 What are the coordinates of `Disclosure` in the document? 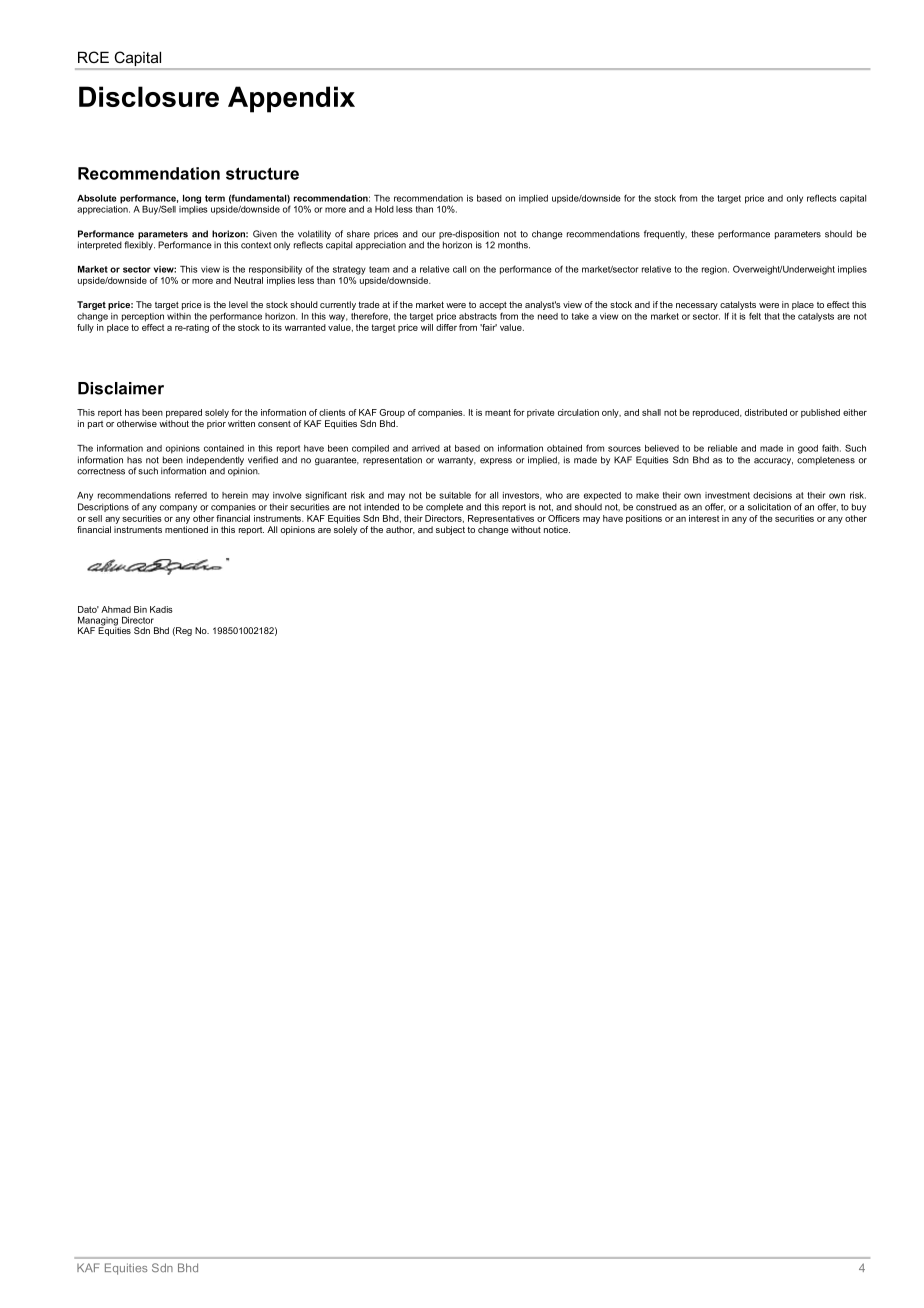 It's located at (149, 96).
